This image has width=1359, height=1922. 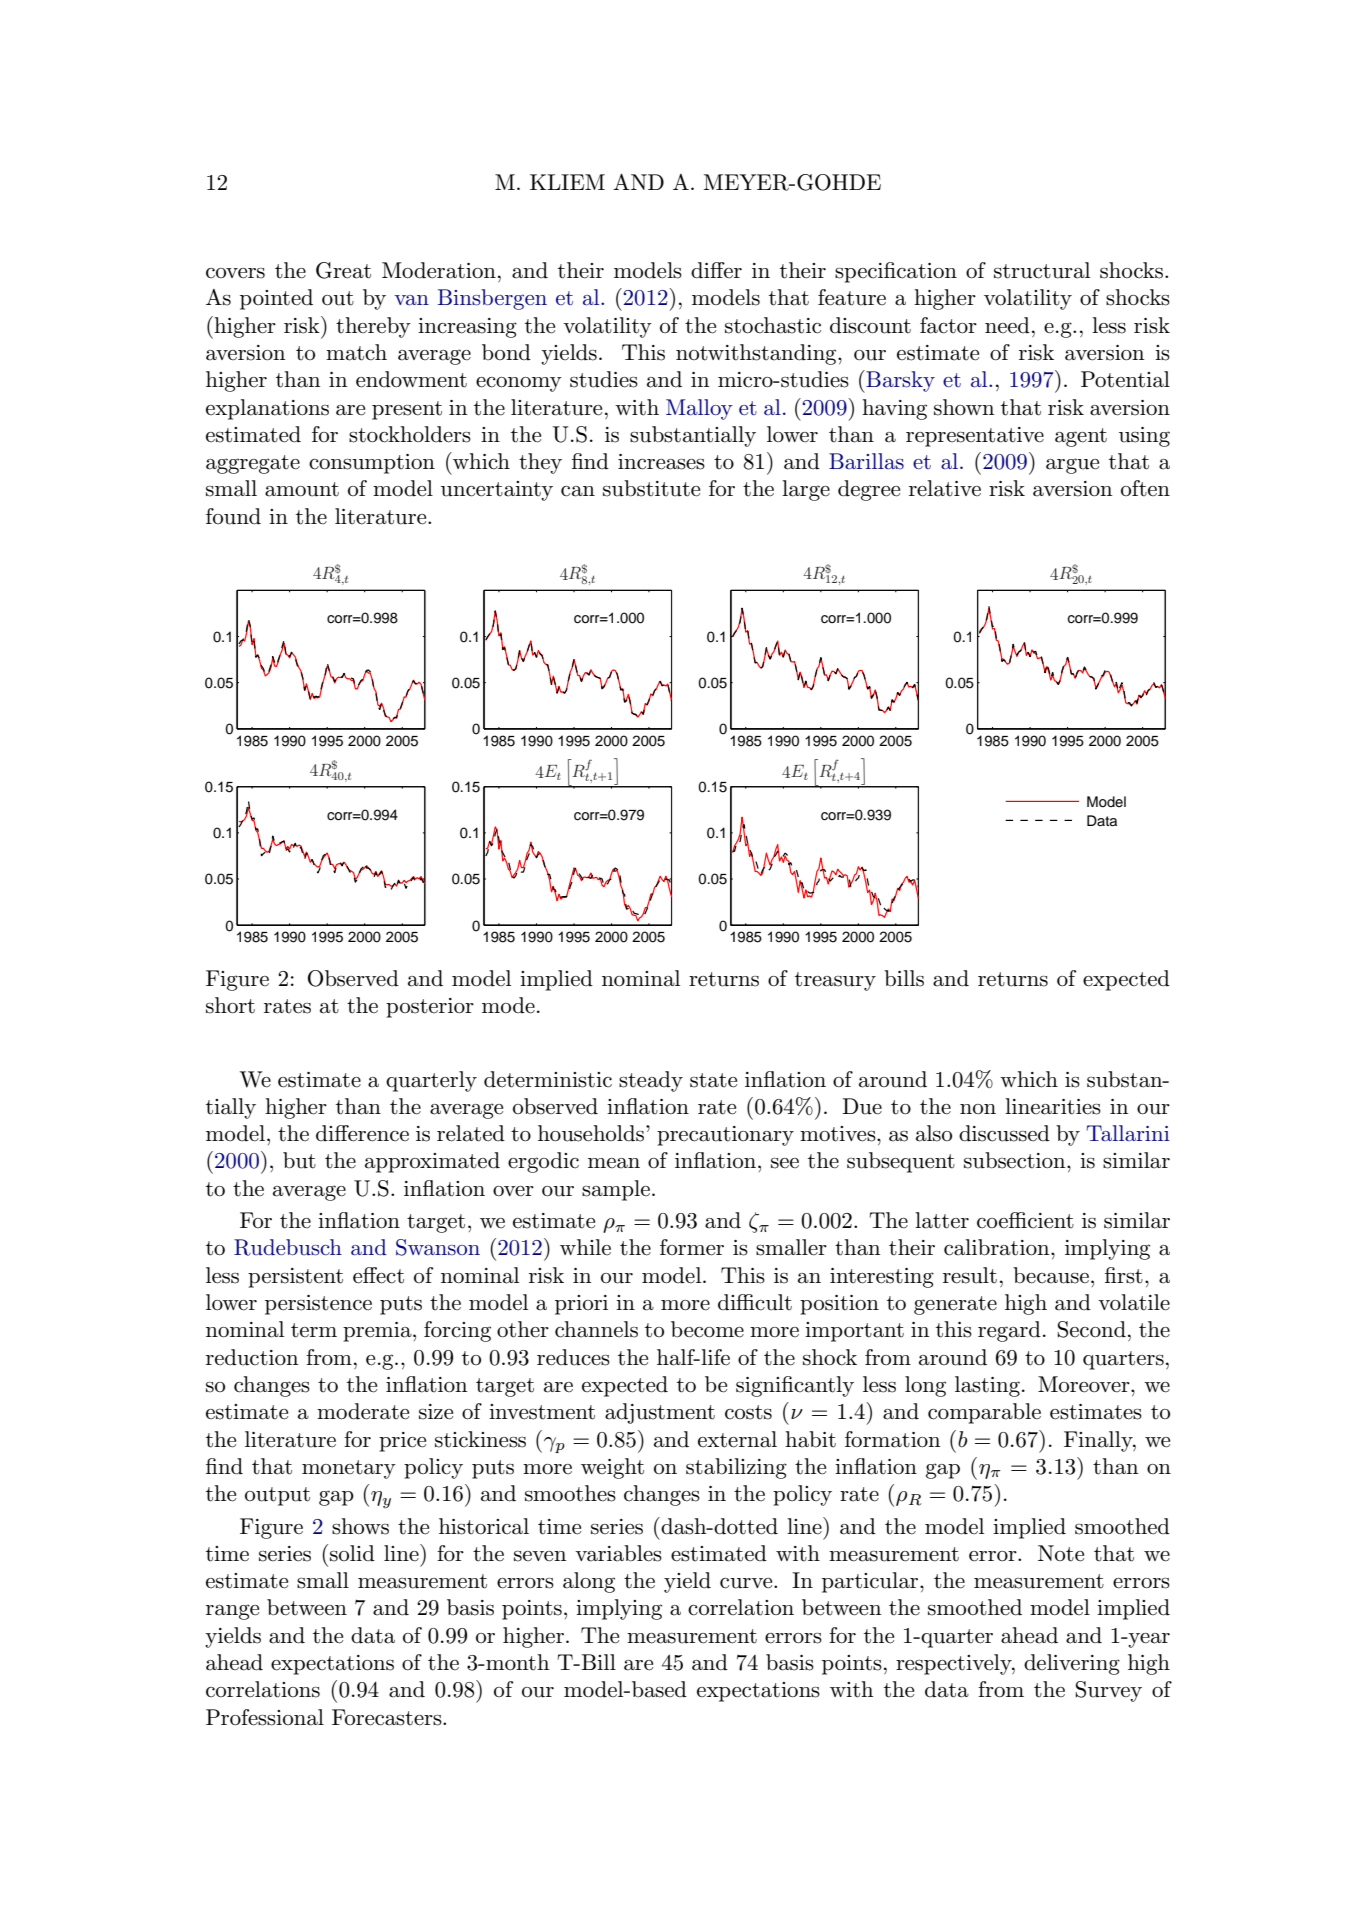 I want to click on premia, so click(x=378, y=1332).
